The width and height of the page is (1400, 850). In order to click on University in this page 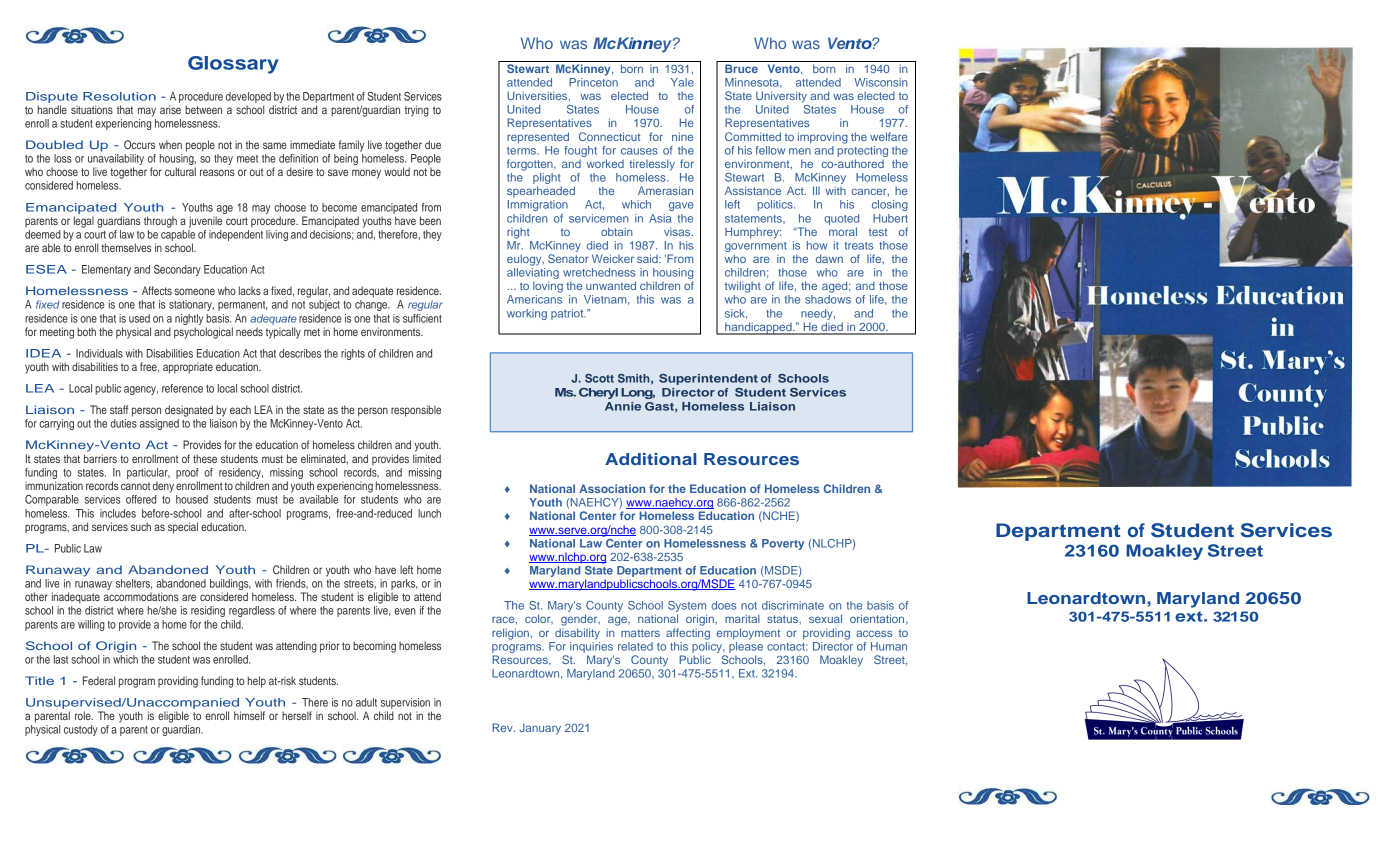, I will do `click(781, 97)`.
